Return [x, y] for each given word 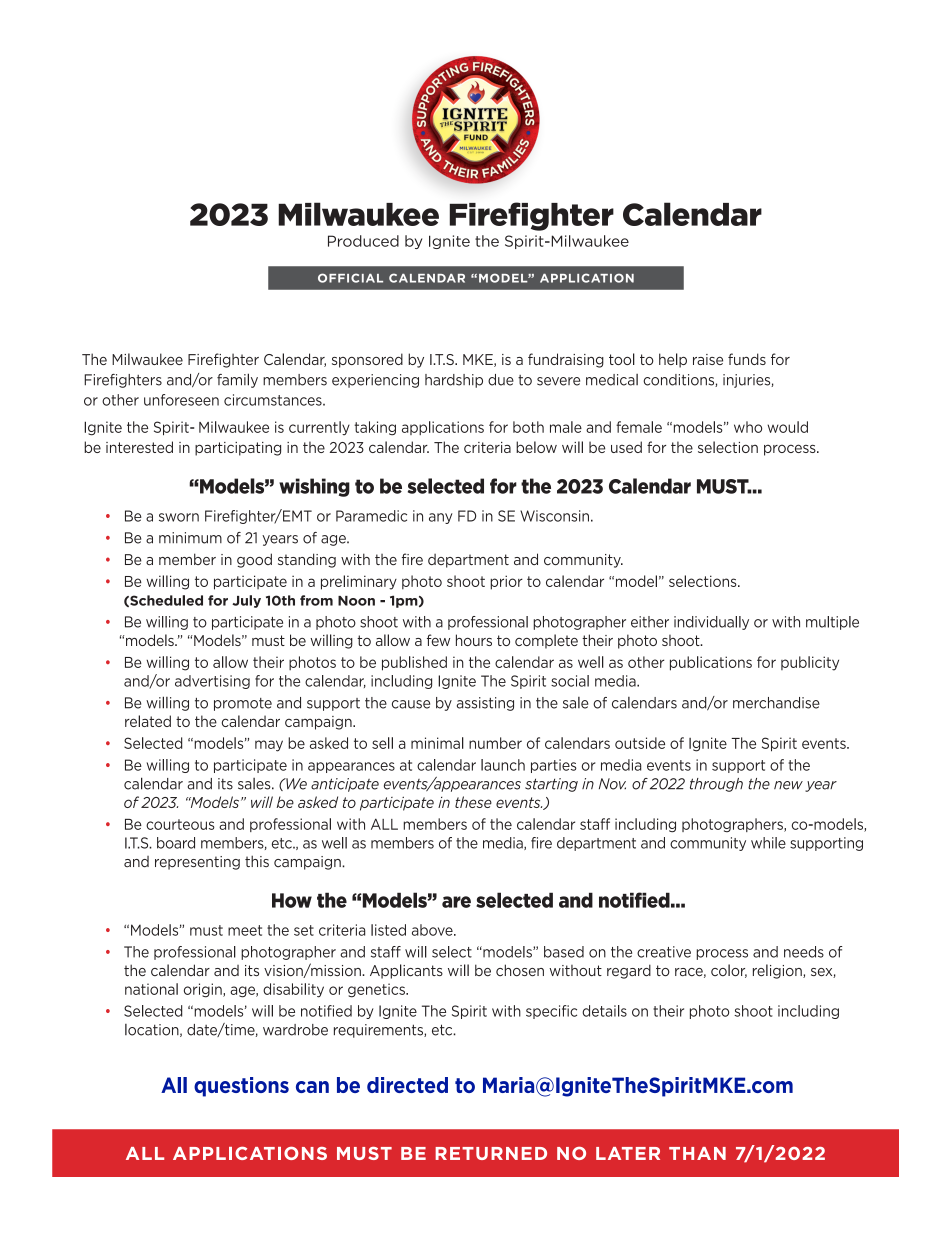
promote [243, 704]
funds [747, 359]
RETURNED [491, 1153]
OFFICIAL [350, 278]
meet [245, 930]
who [748, 427]
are [456, 902]
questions [241, 1087]
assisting [485, 704]
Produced [363, 241]
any [441, 518]
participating [238, 449]
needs [804, 952]
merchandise [776, 703]
